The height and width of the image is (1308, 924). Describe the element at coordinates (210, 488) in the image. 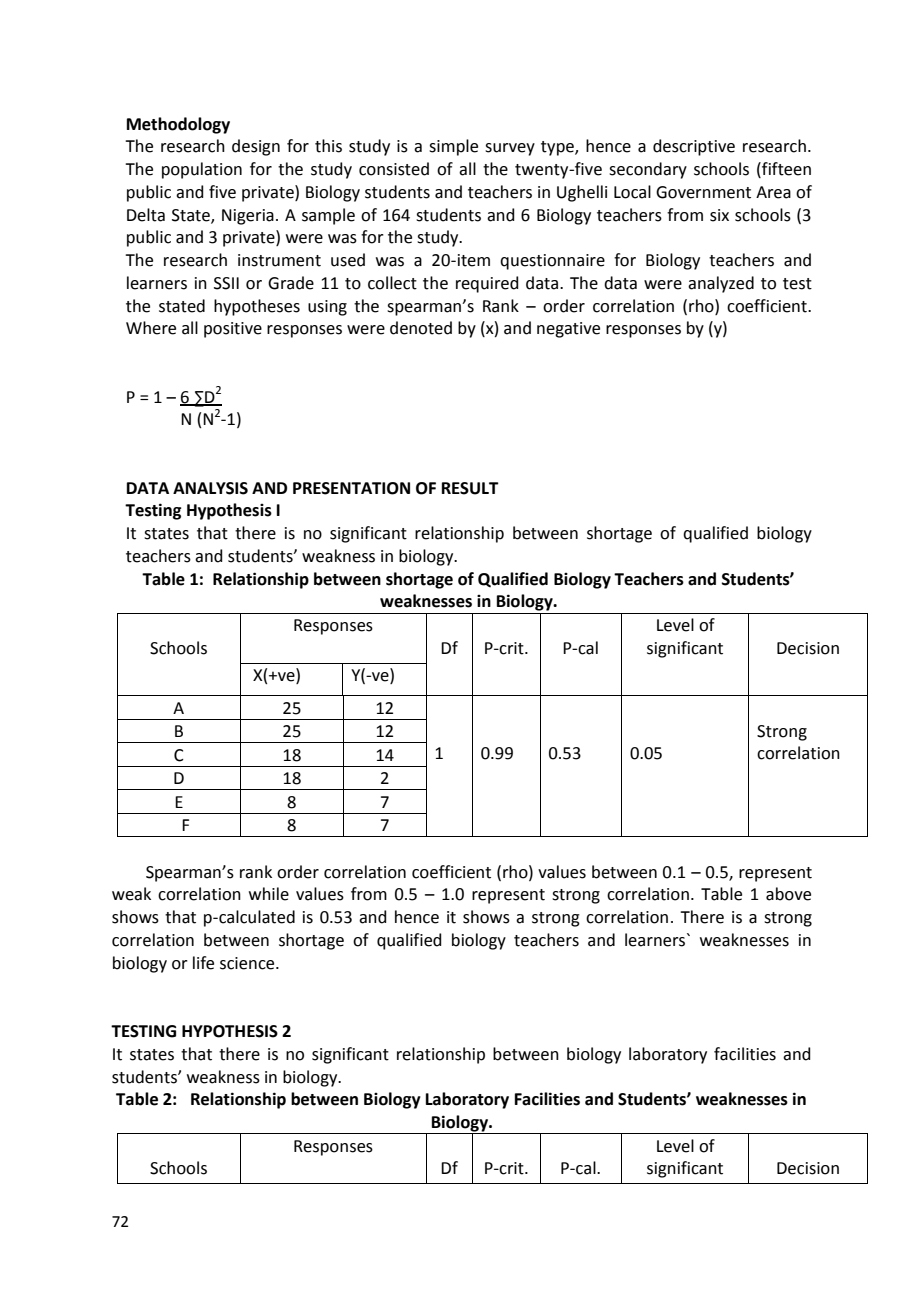

I see `ANALYSIS` at that location.
